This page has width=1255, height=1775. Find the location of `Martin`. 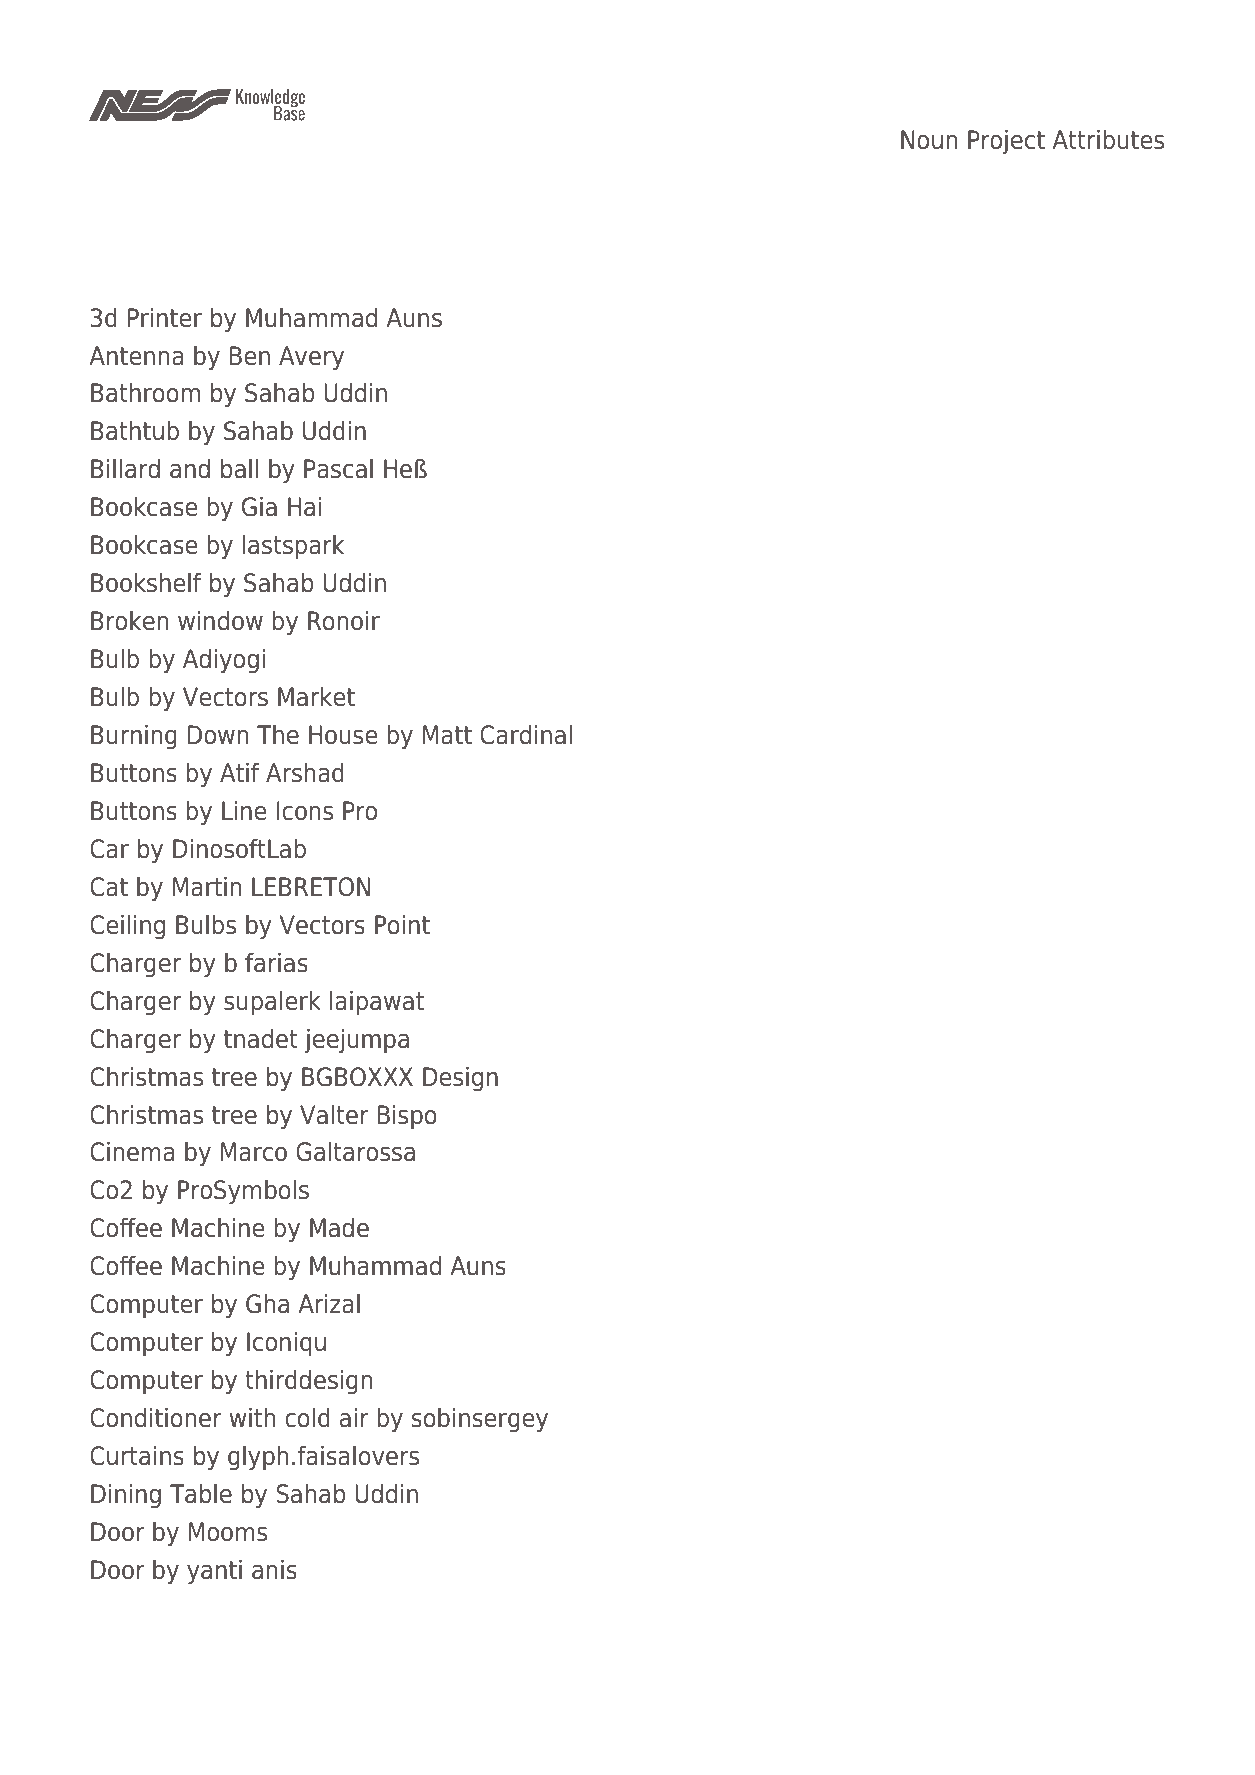

Martin is located at coordinates (207, 887).
